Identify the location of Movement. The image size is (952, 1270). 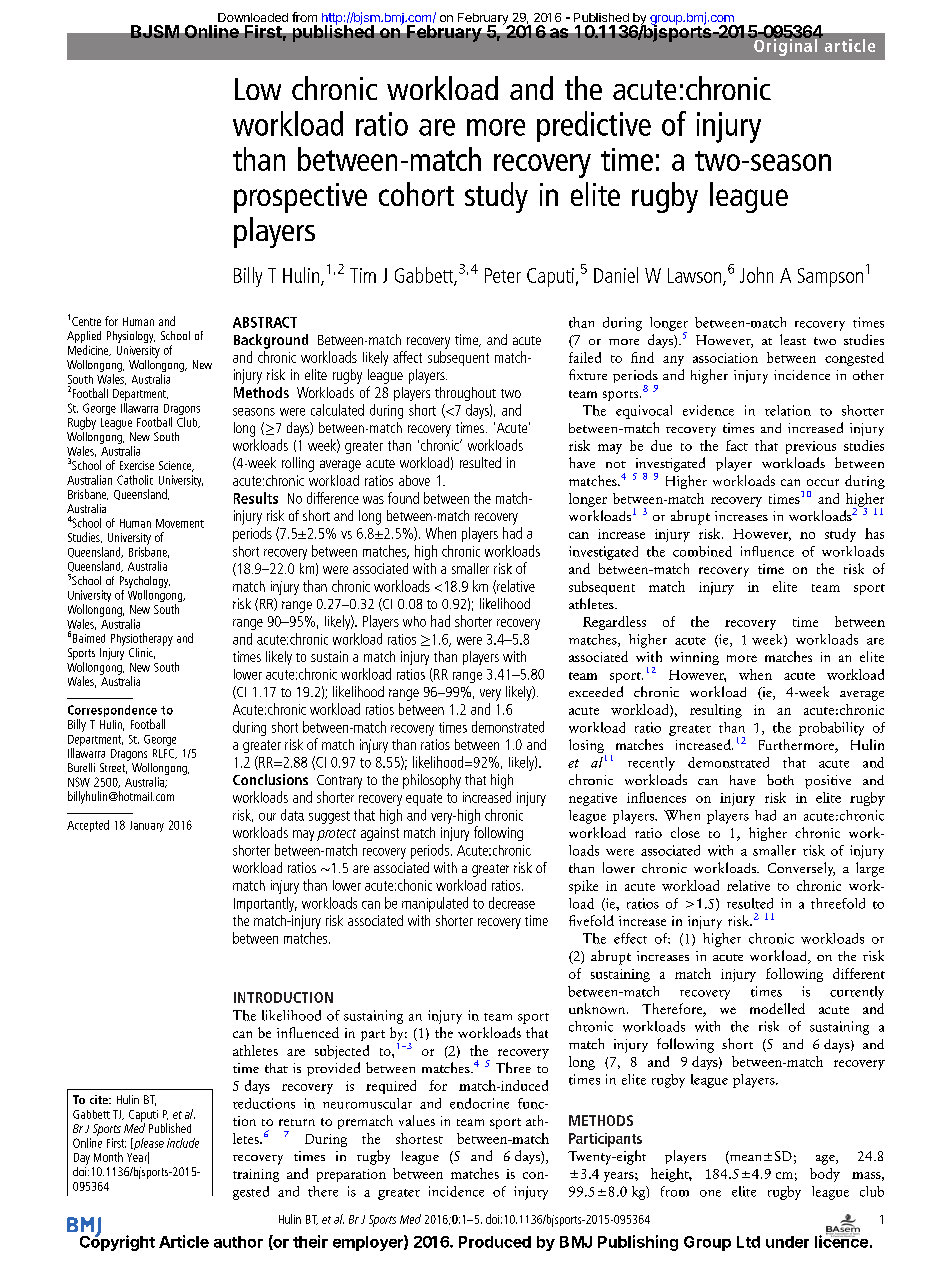
(180, 523).
